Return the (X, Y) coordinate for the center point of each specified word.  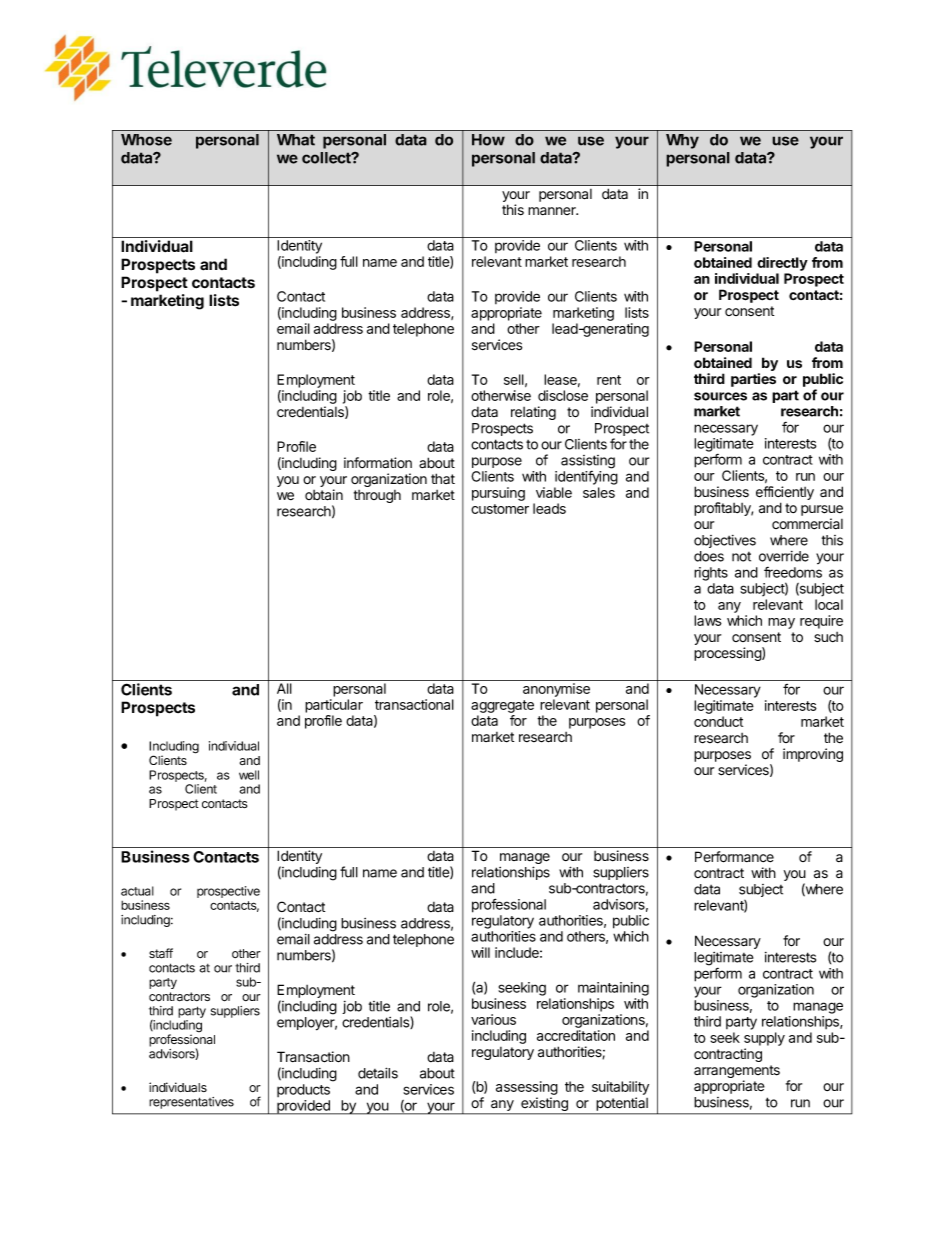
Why (682, 141)
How (488, 140)
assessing (527, 1088)
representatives (191, 1103)
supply (764, 1039)
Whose (146, 140)
